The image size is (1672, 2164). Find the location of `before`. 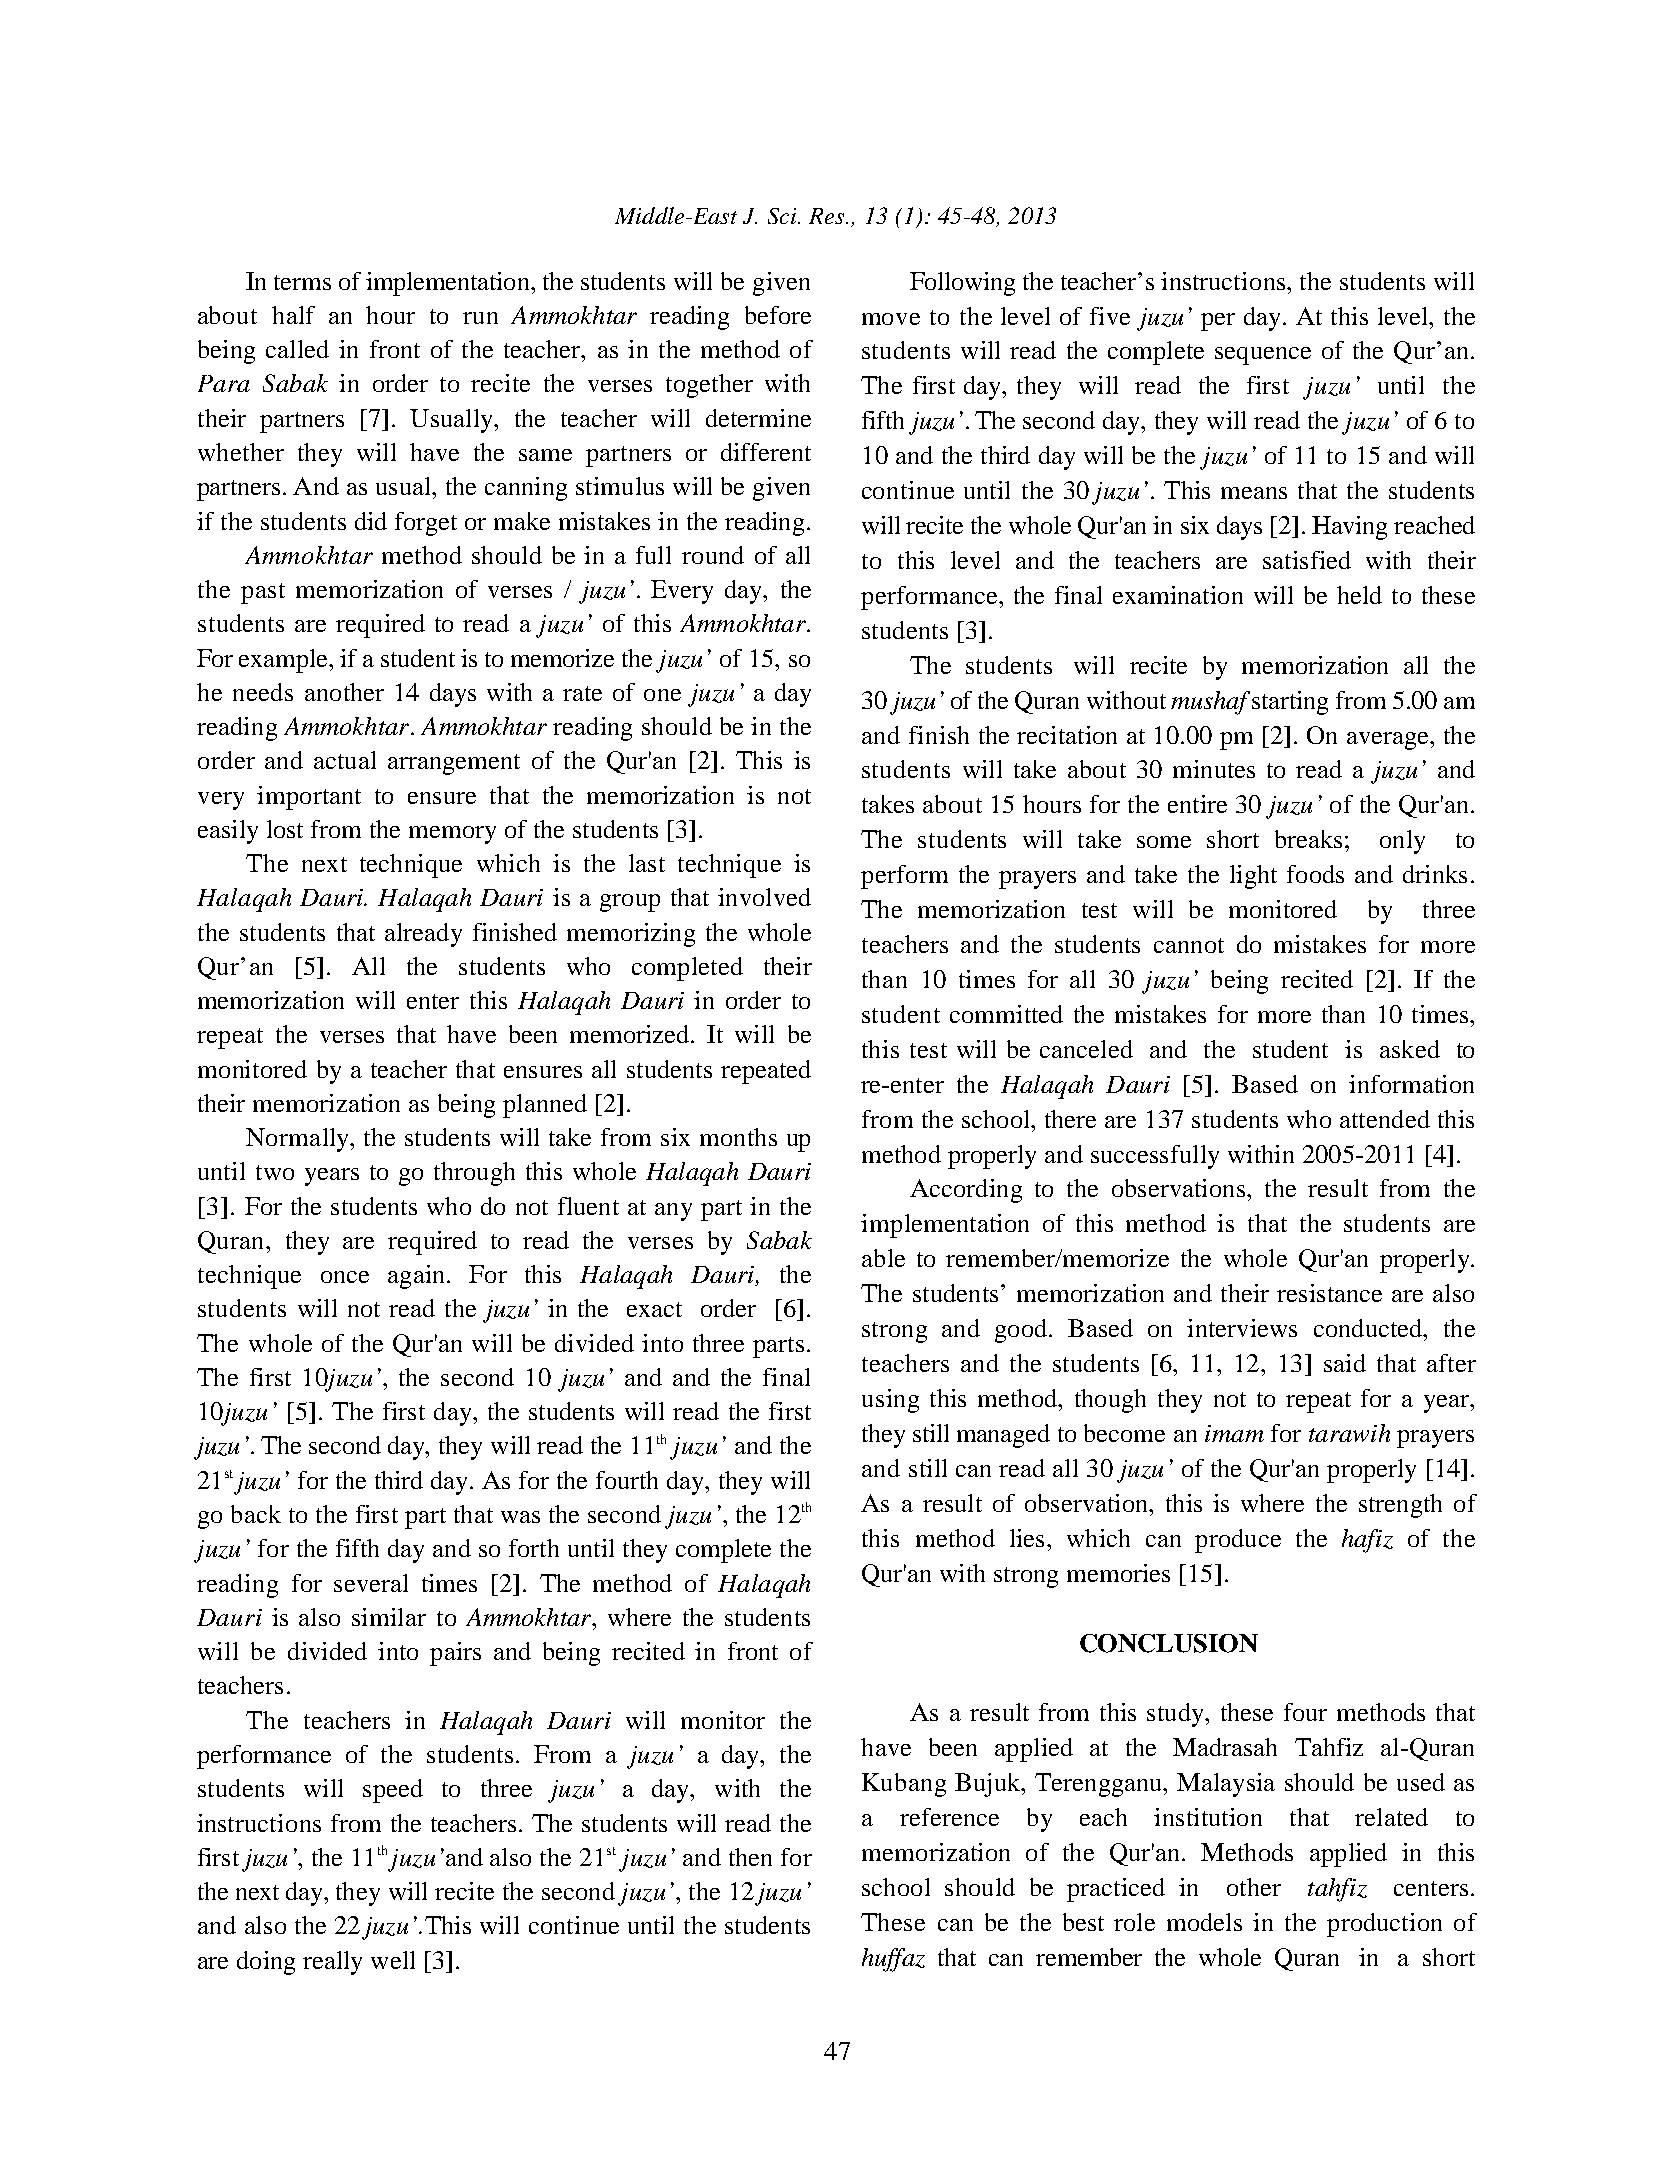

before is located at coordinates (778, 315).
